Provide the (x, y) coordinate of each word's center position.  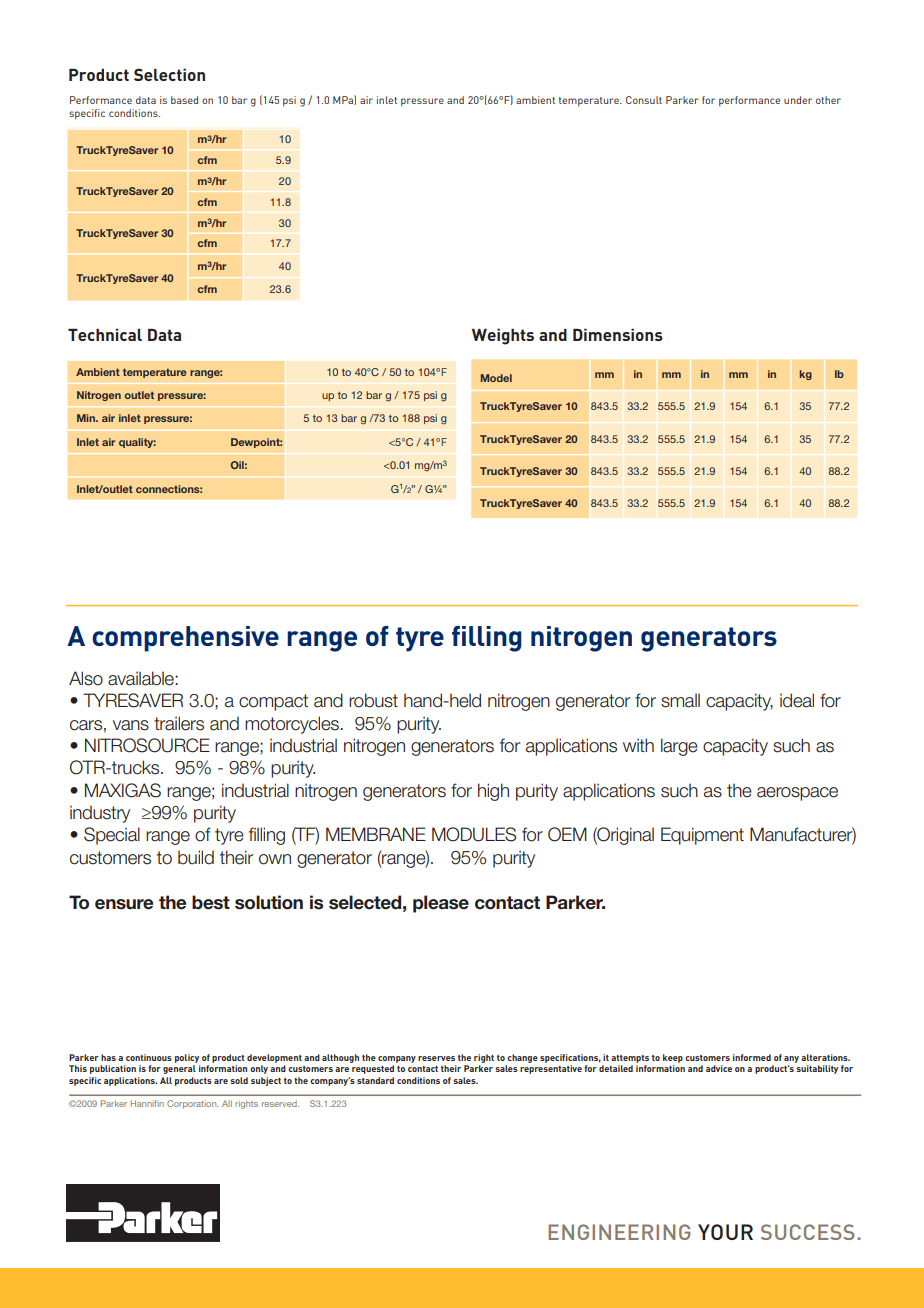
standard (375, 1080)
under (798, 100)
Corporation (193, 1104)
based (184, 100)
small (680, 700)
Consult (644, 100)
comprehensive (185, 639)
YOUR (725, 1232)
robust (373, 700)
